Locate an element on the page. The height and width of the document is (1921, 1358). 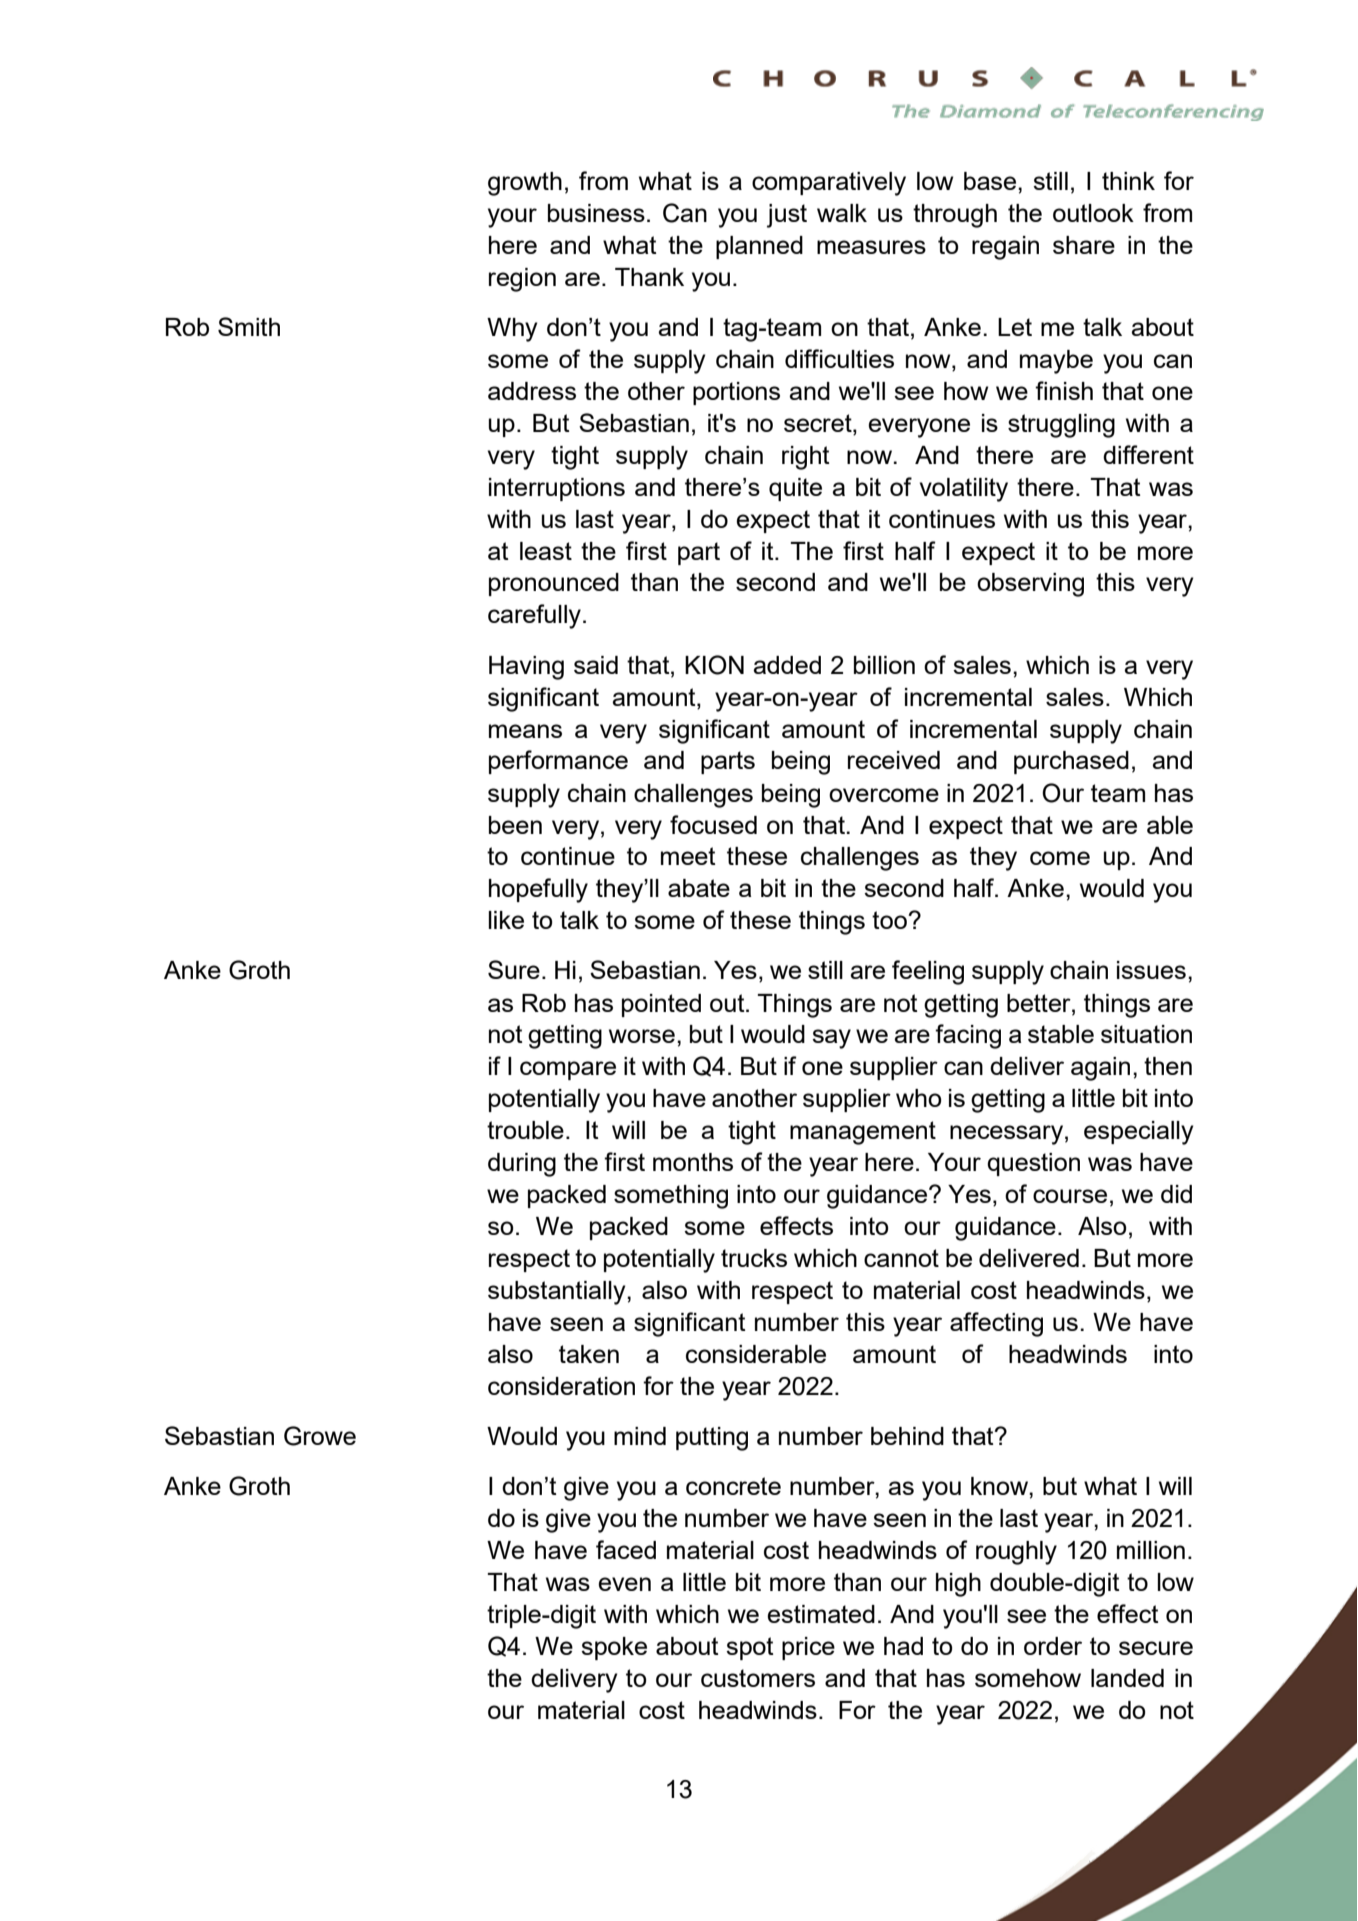
share is located at coordinates (1084, 245).
